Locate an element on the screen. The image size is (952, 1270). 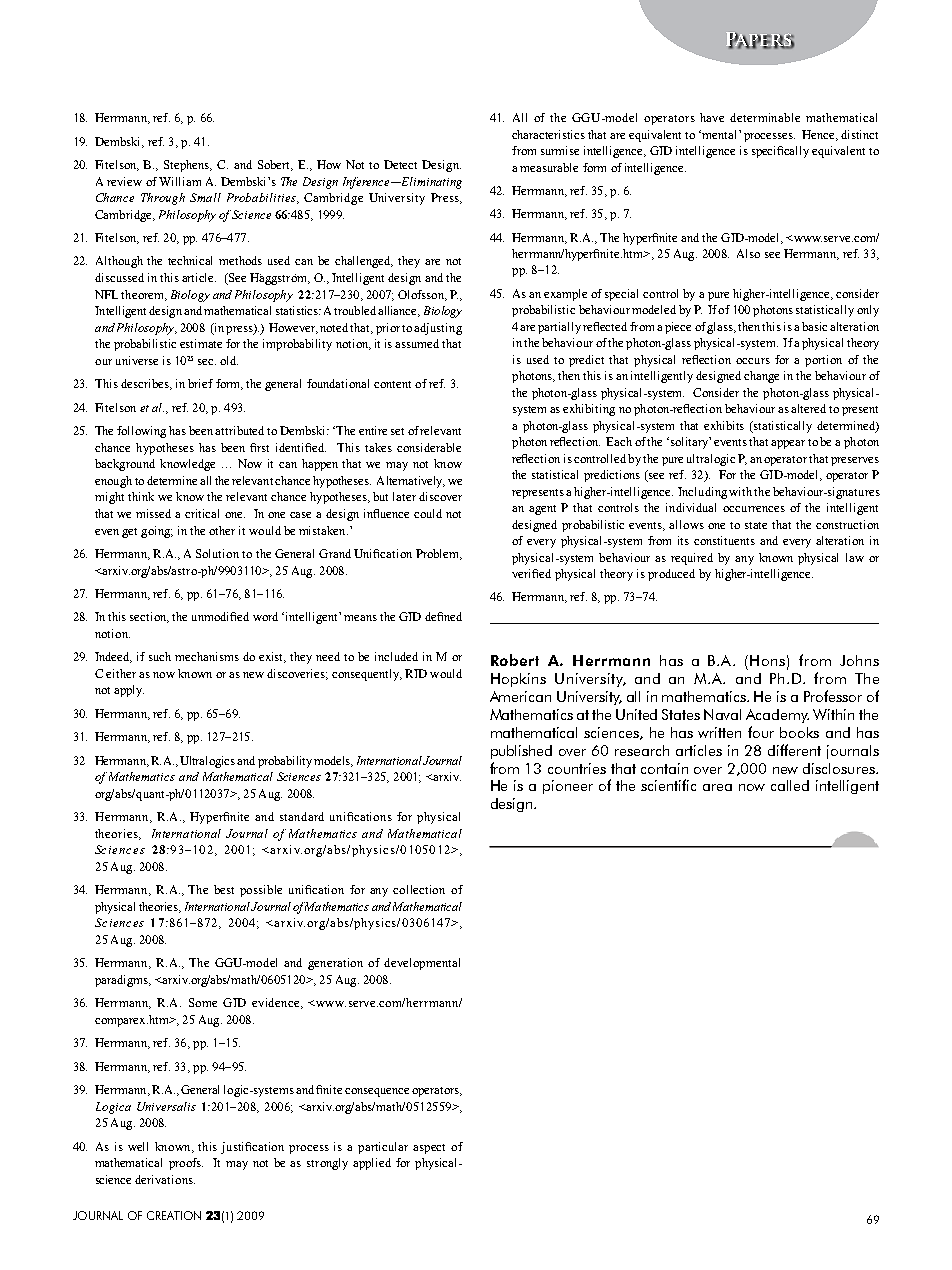
specifically is located at coordinates (780, 152).
